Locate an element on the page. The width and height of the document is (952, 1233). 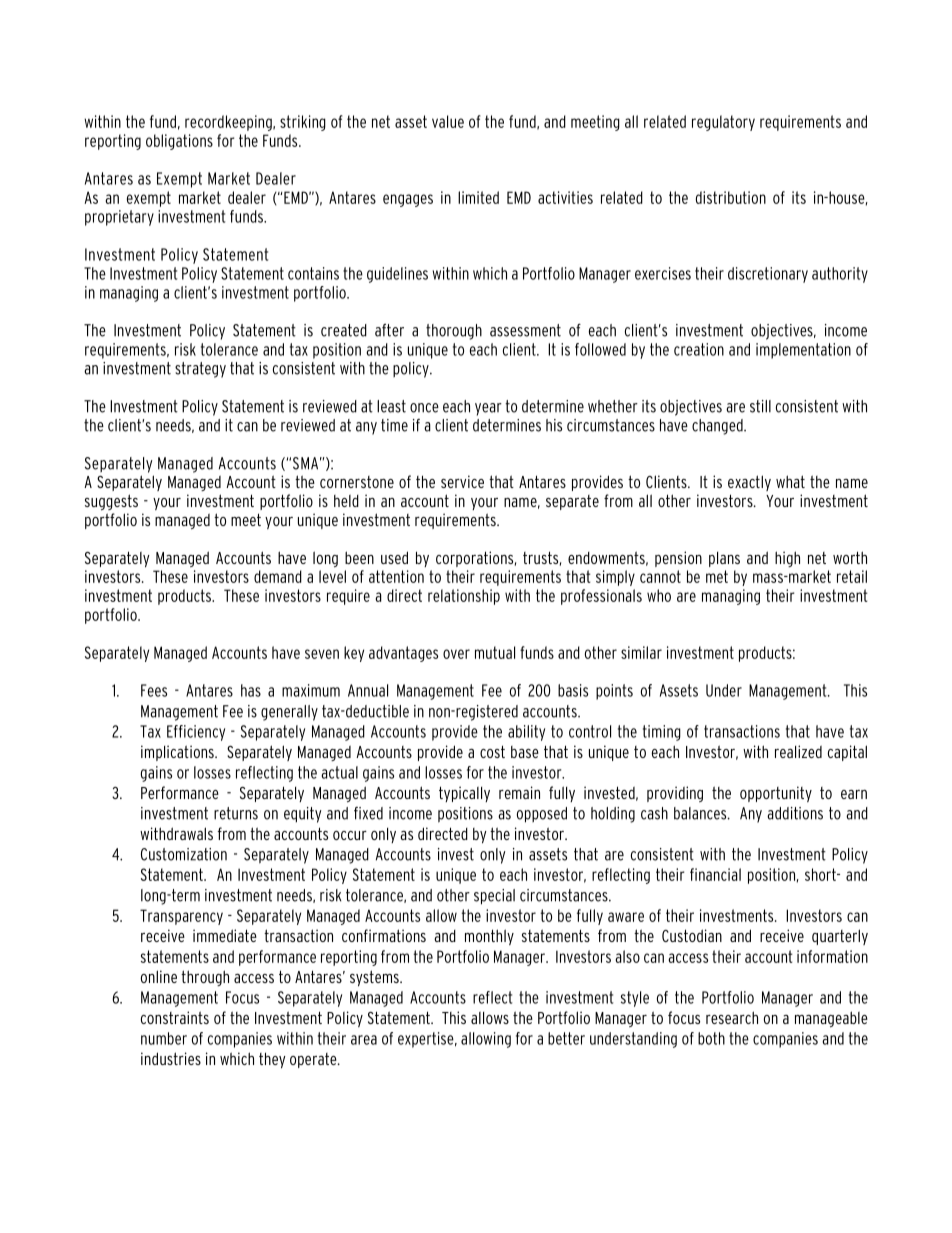
regulatory is located at coordinates (723, 123).
